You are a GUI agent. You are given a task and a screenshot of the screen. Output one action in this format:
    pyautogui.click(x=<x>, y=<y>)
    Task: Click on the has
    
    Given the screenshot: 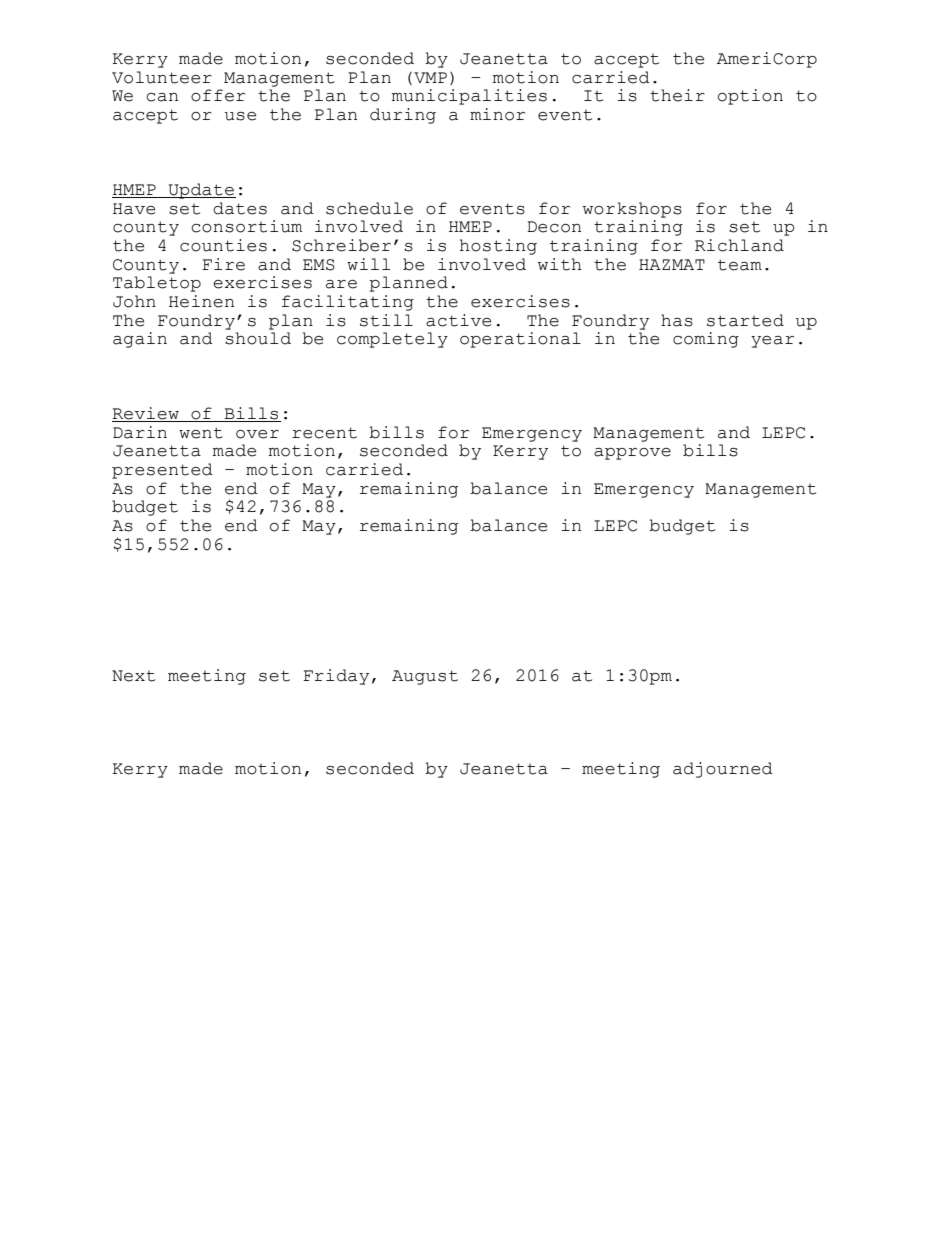 What is the action you would take?
    pyautogui.click(x=677, y=320)
